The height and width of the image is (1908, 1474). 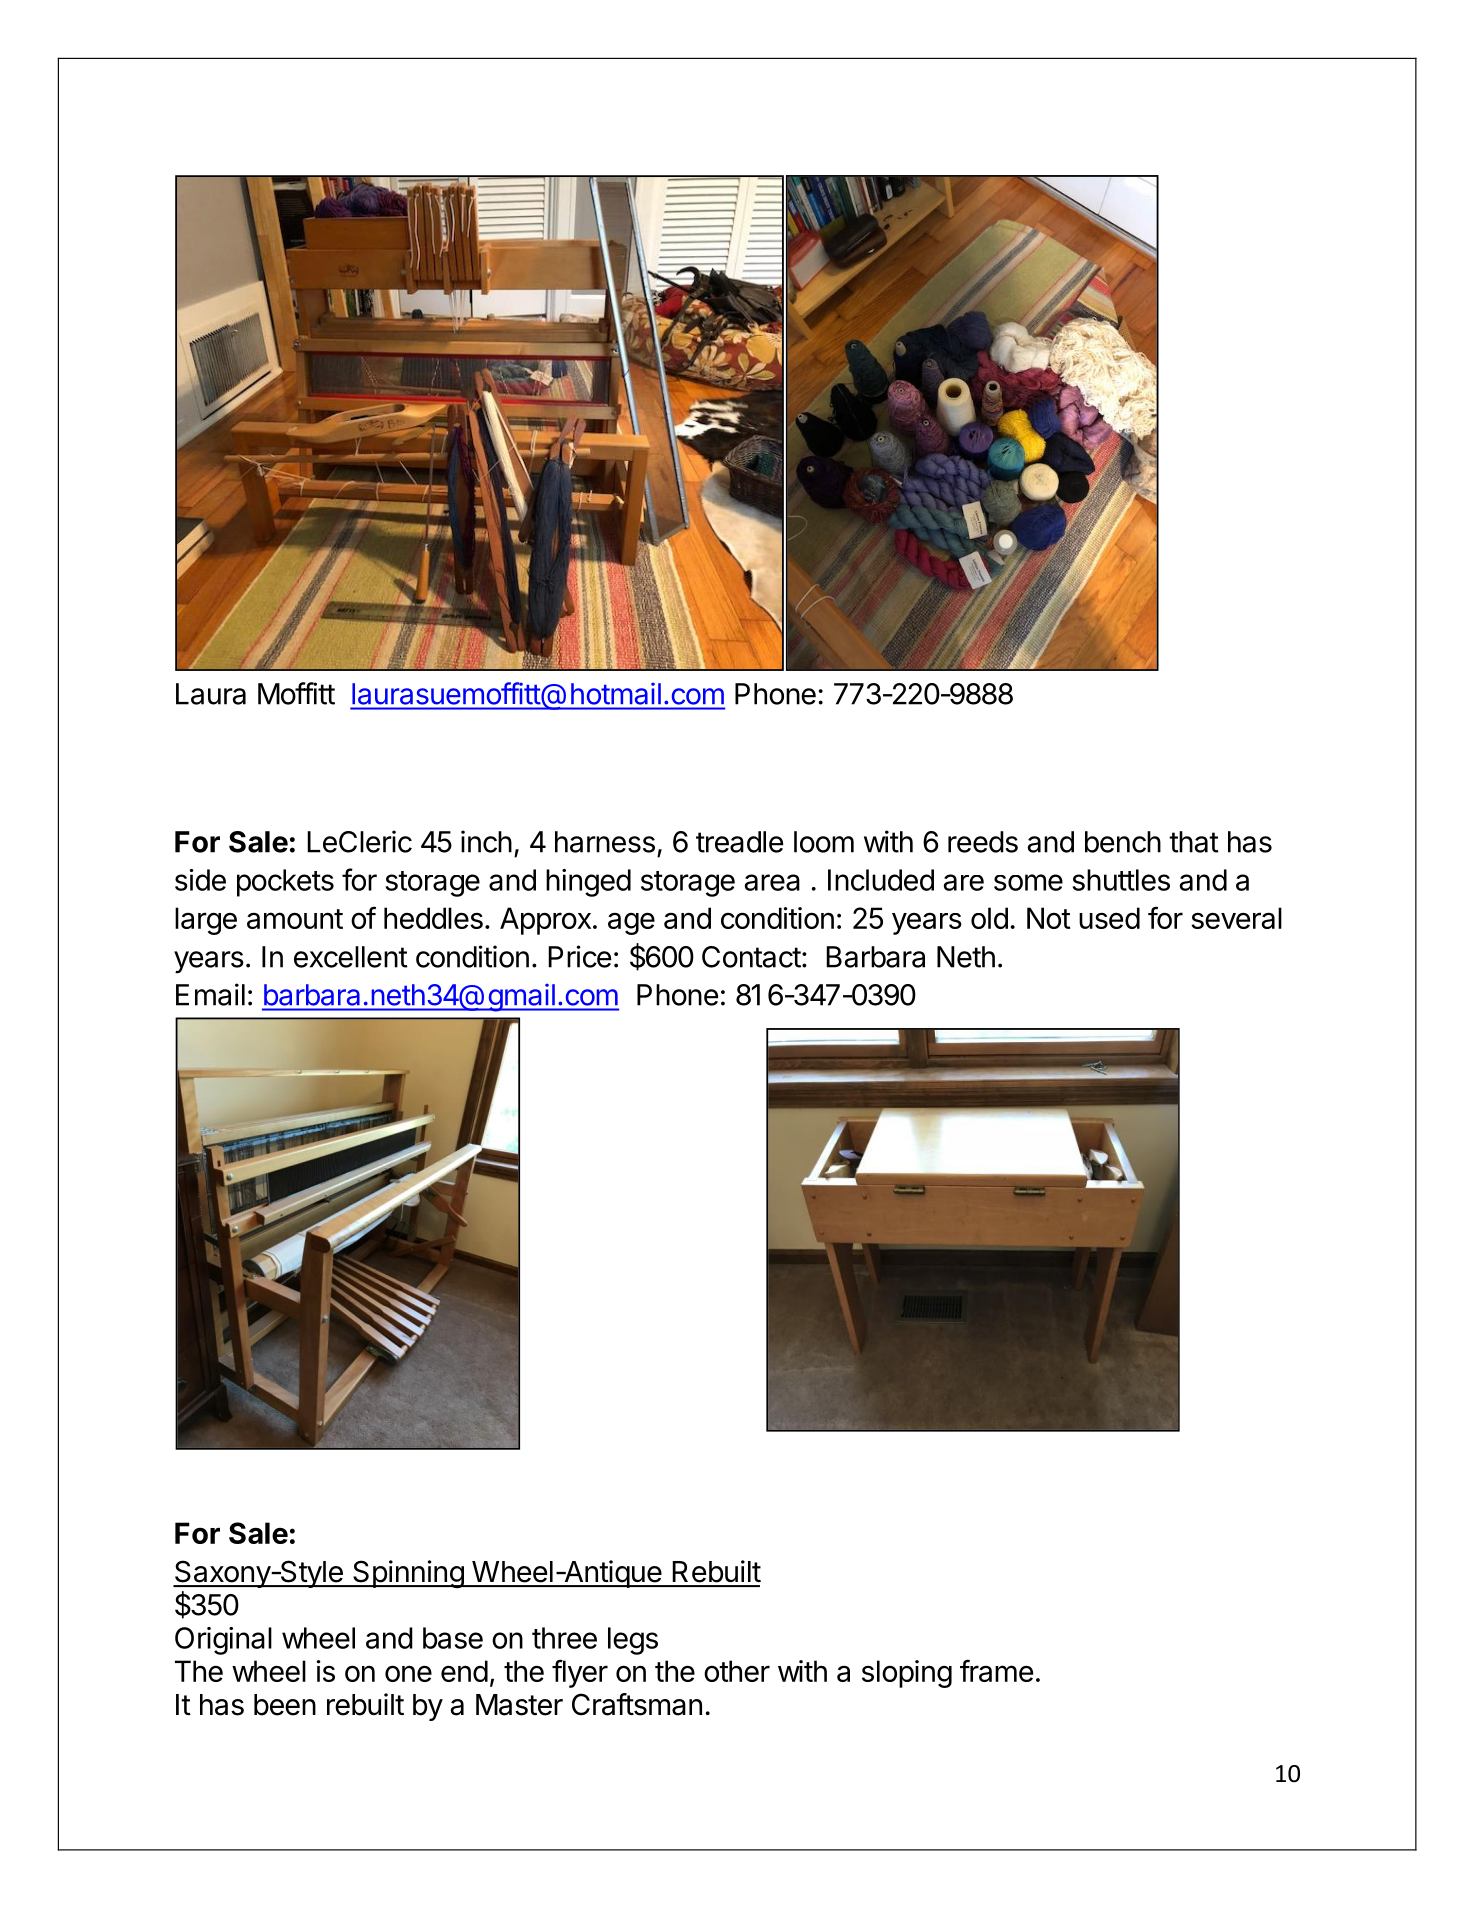 What do you see at coordinates (1049, 918) in the image?
I see `Not` at bounding box center [1049, 918].
